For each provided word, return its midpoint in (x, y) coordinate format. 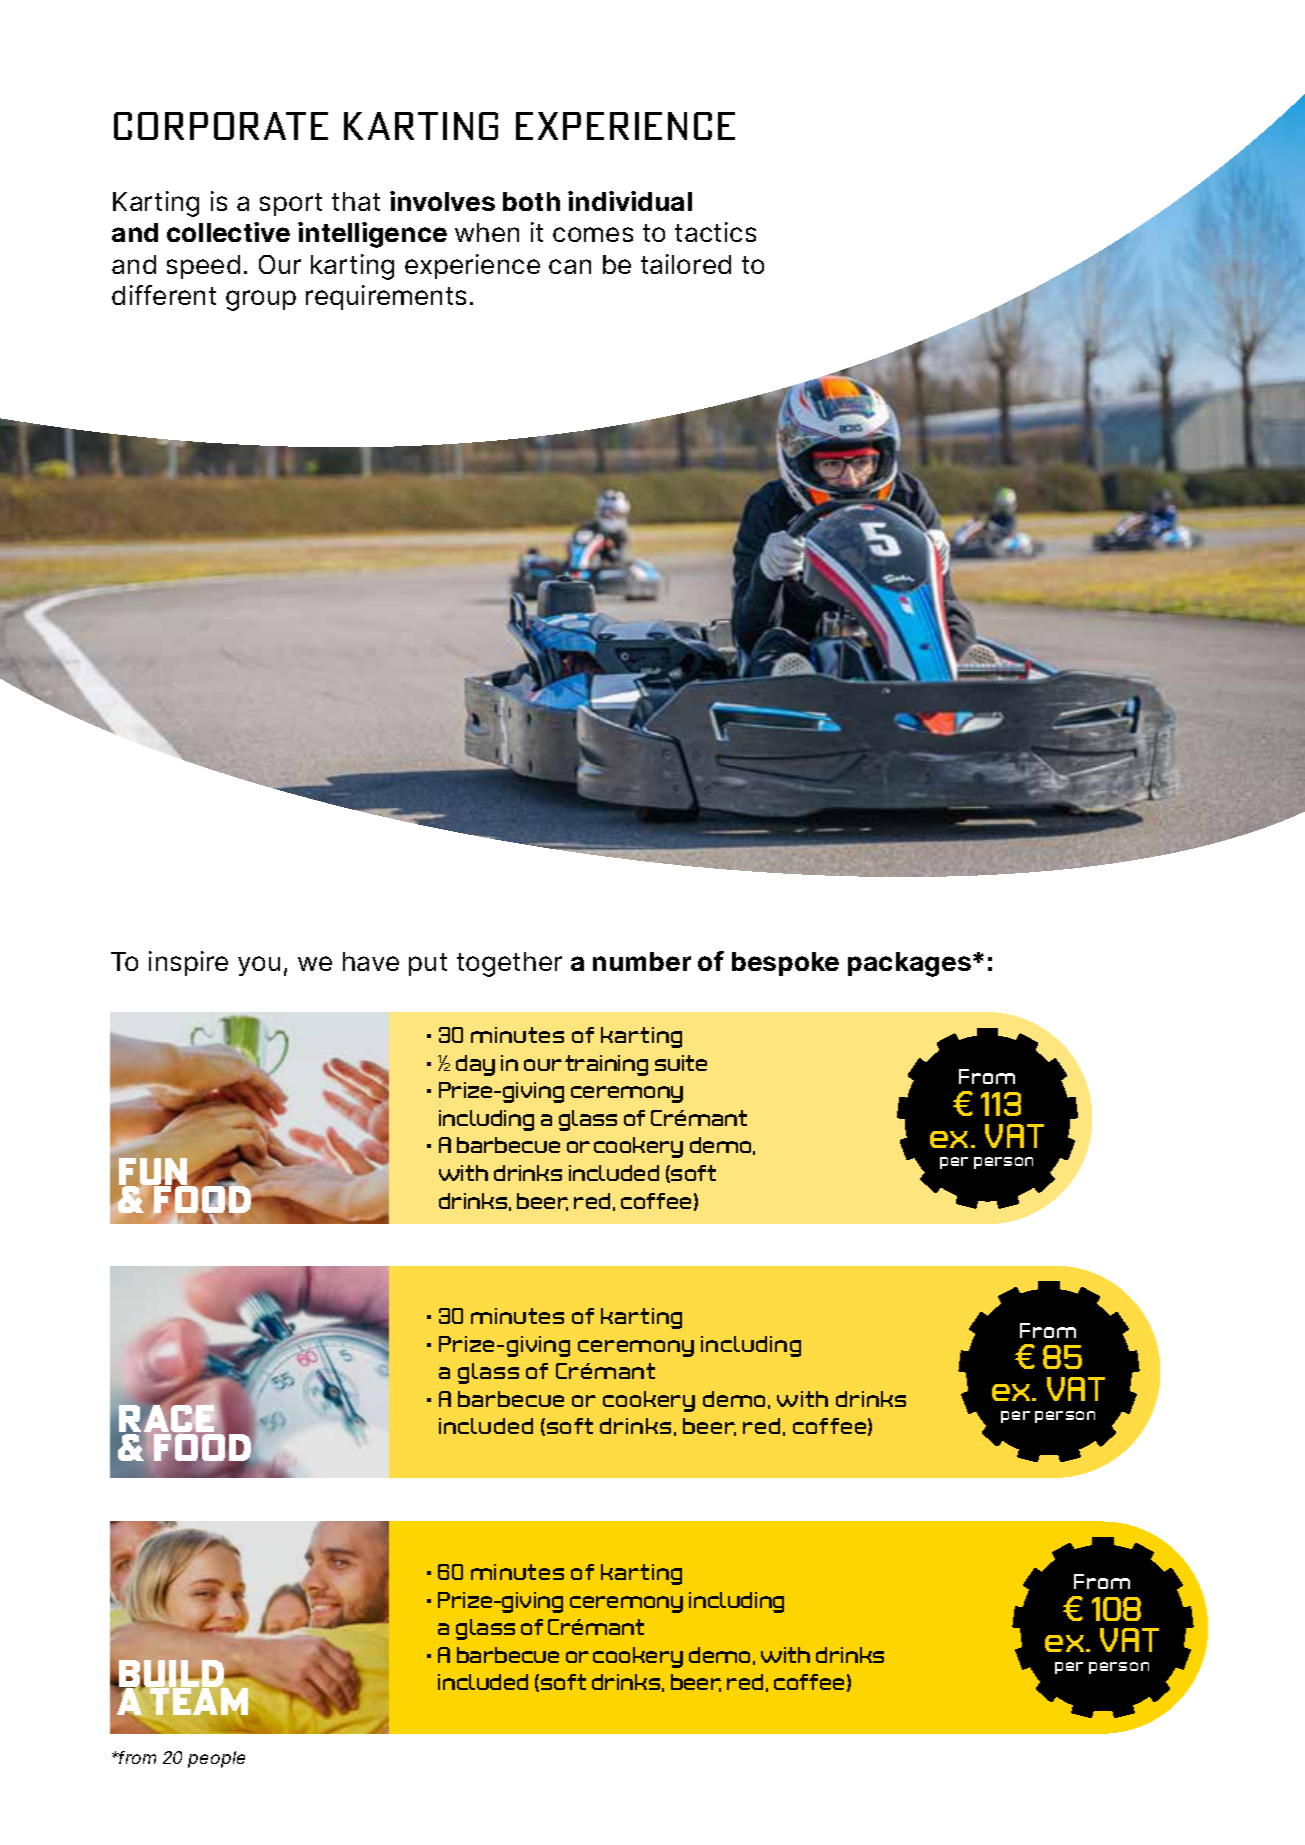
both (531, 201)
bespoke (785, 964)
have (371, 961)
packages (909, 964)
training (606, 1065)
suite (681, 1063)
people (216, 1759)
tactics (715, 232)
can (570, 266)
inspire (188, 963)
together (509, 964)
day (475, 1065)
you (259, 966)
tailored (686, 264)
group (261, 300)
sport (291, 204)
